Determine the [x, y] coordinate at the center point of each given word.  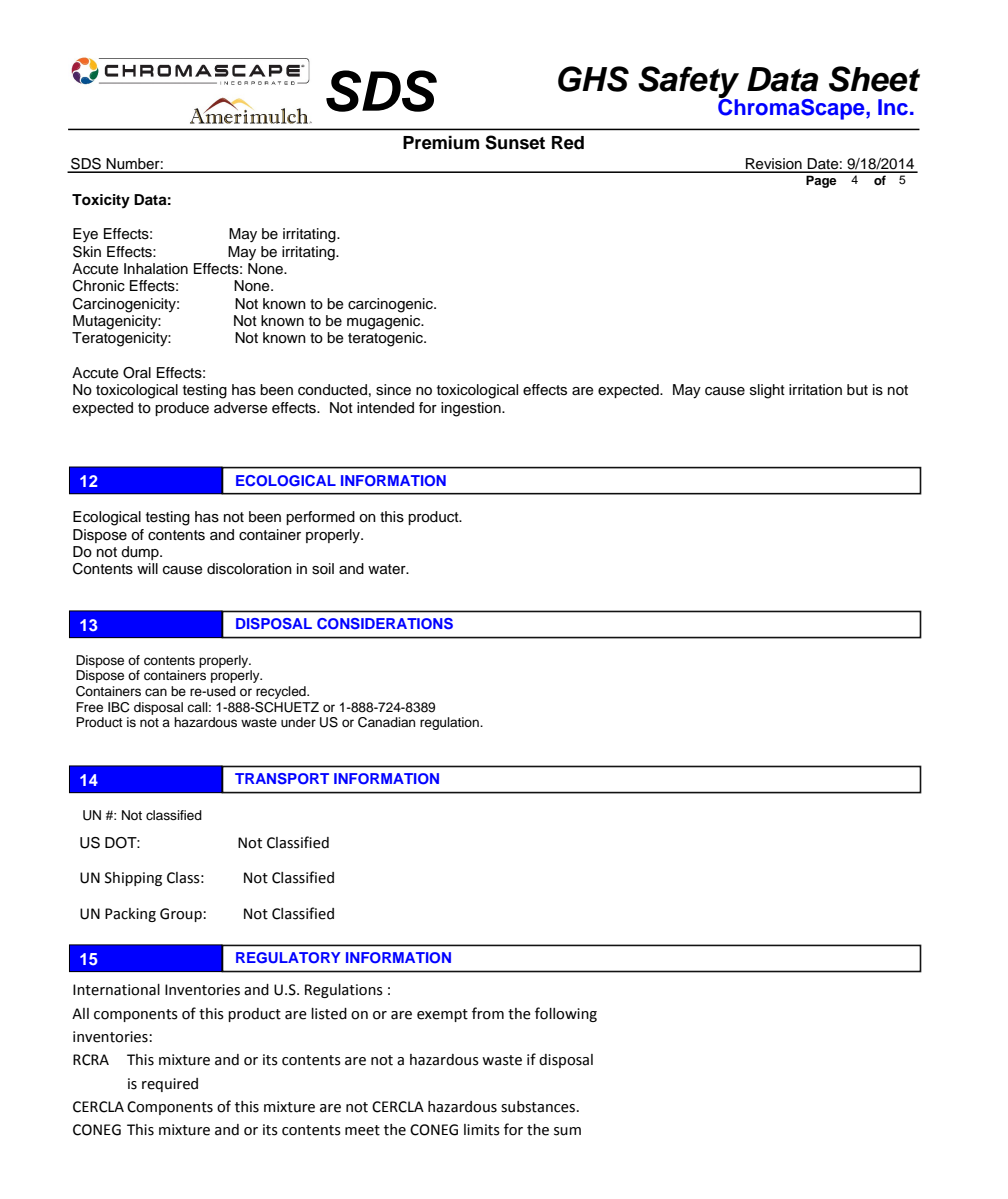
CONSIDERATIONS [385, 624]
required [170, 1085]
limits [482, 1130]
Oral [137, 373]
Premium [441, 142]
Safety [688, 83]
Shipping [133, 879]
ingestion [472, 409]
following [566, 1014]
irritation [815, 389]
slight [767, 391]
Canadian [386, 722]
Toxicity [101, 201]
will [147, 568]
